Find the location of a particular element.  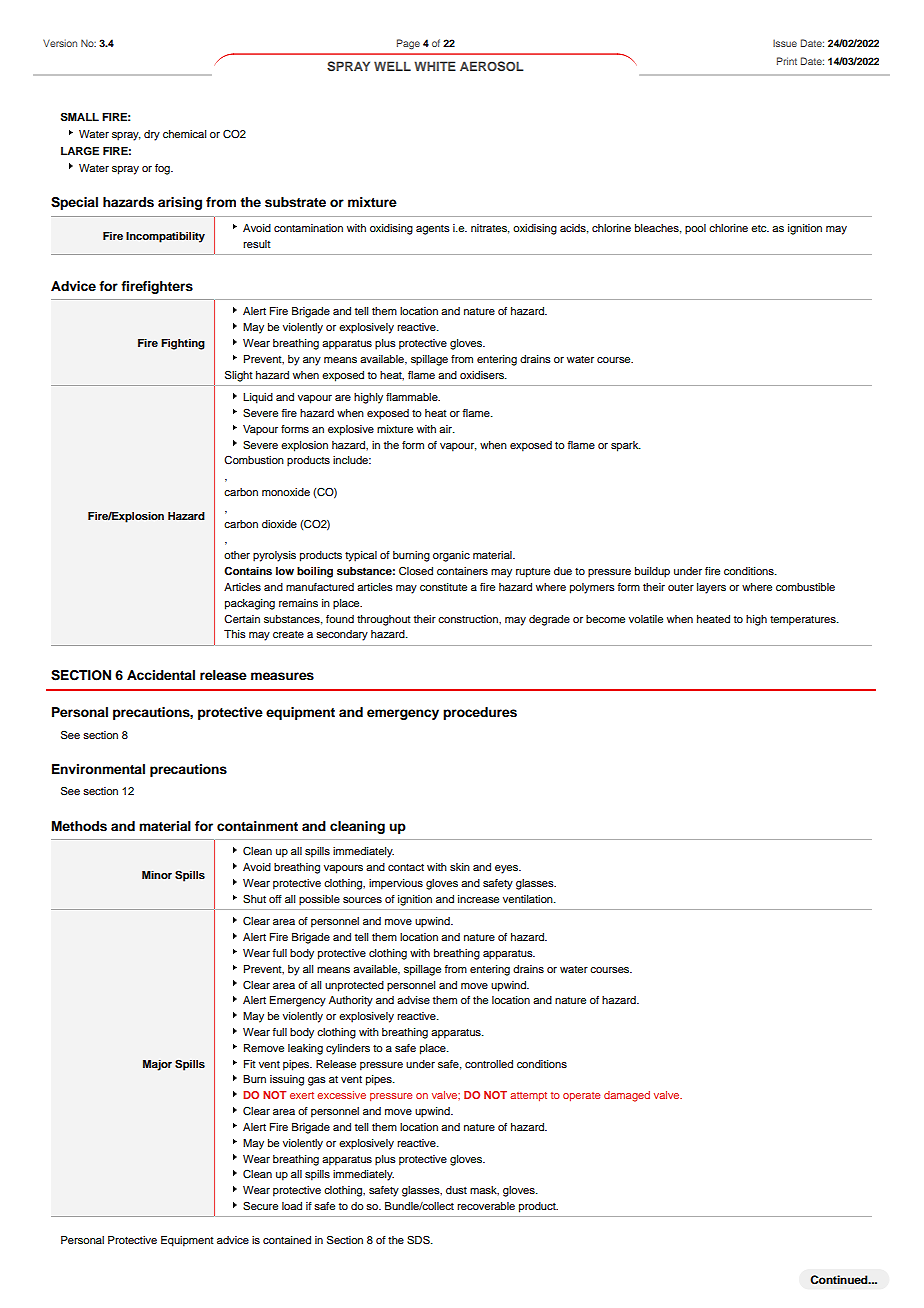

dry is located at coordinates (152, 135).
